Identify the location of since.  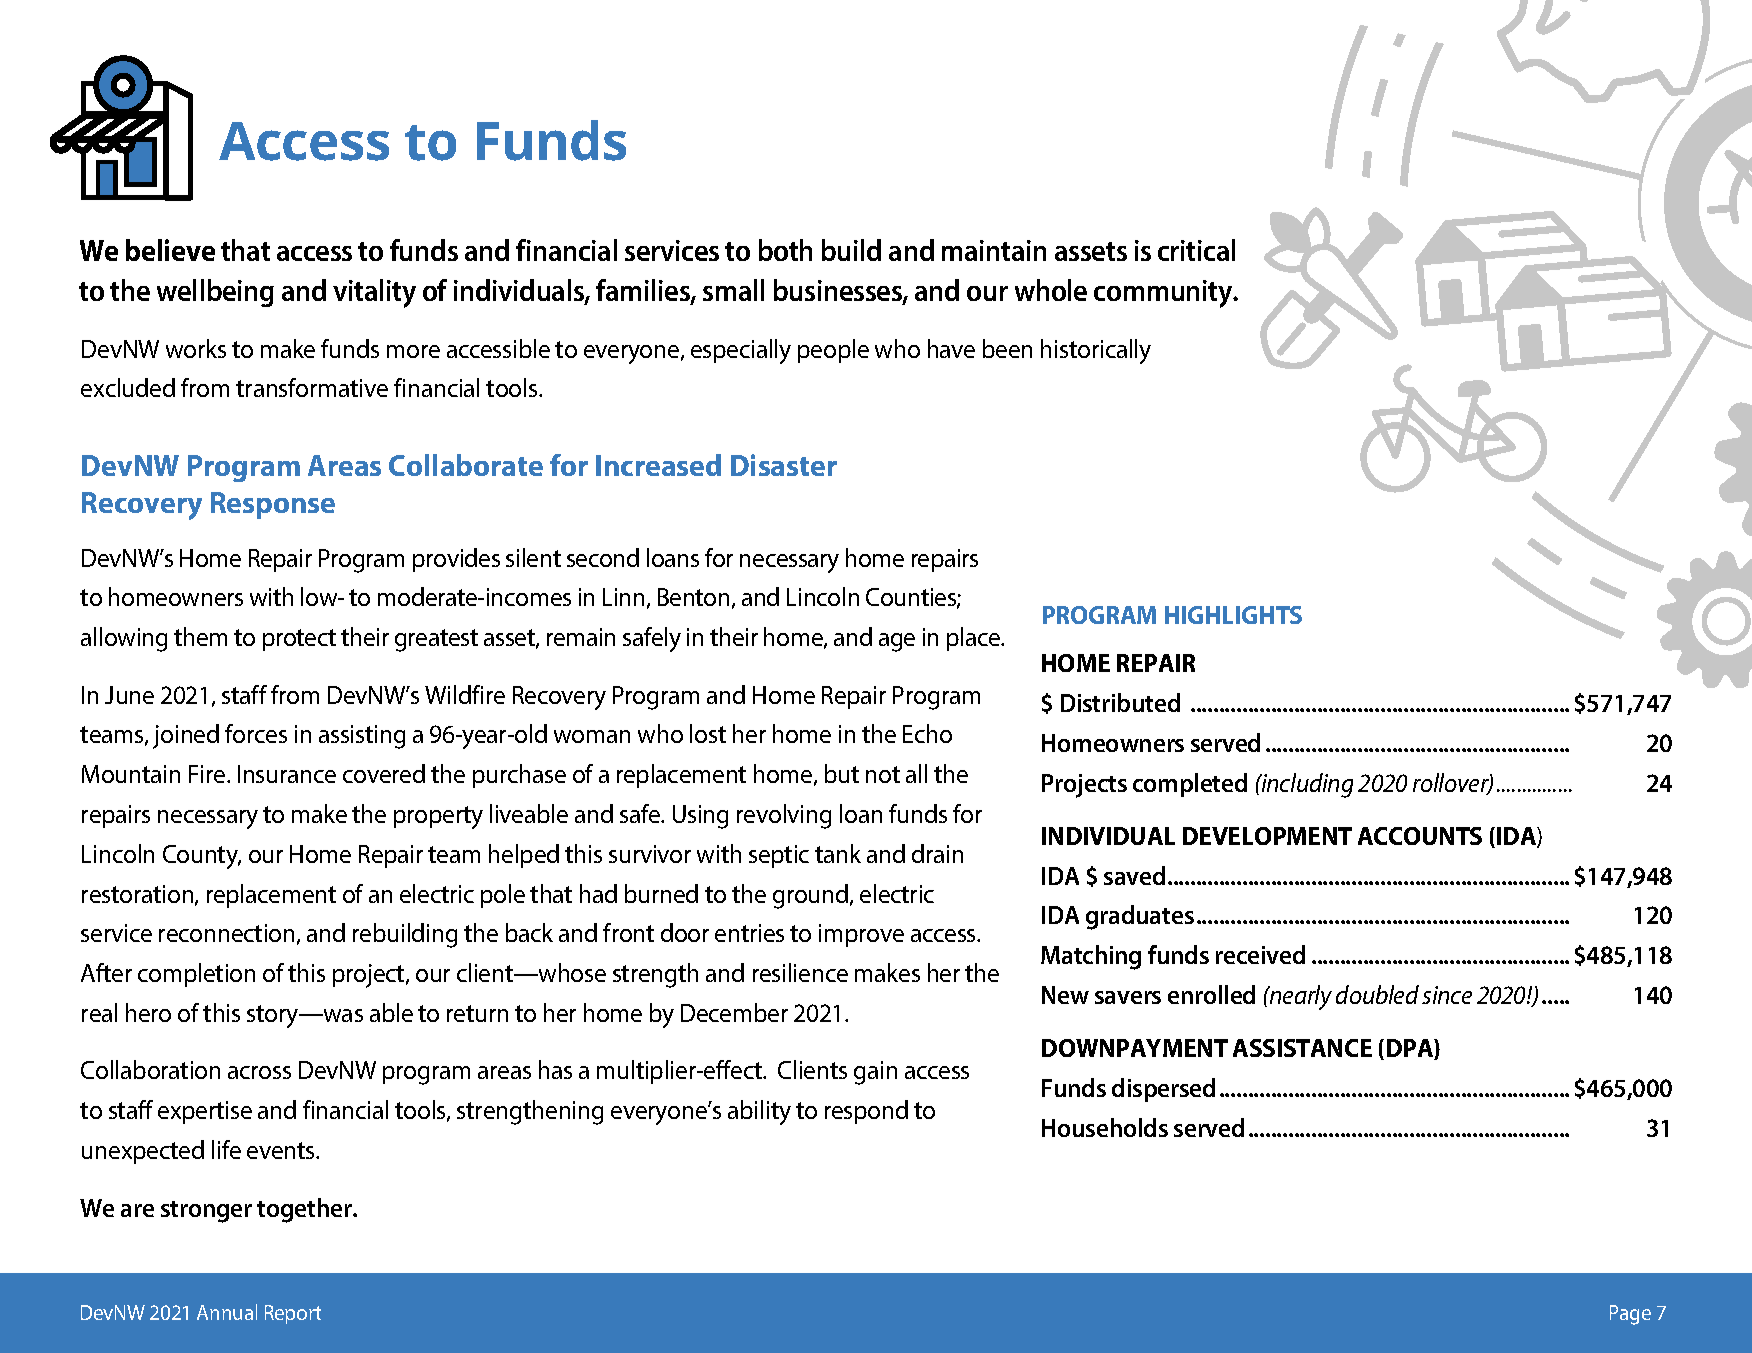
(1447, 995).
